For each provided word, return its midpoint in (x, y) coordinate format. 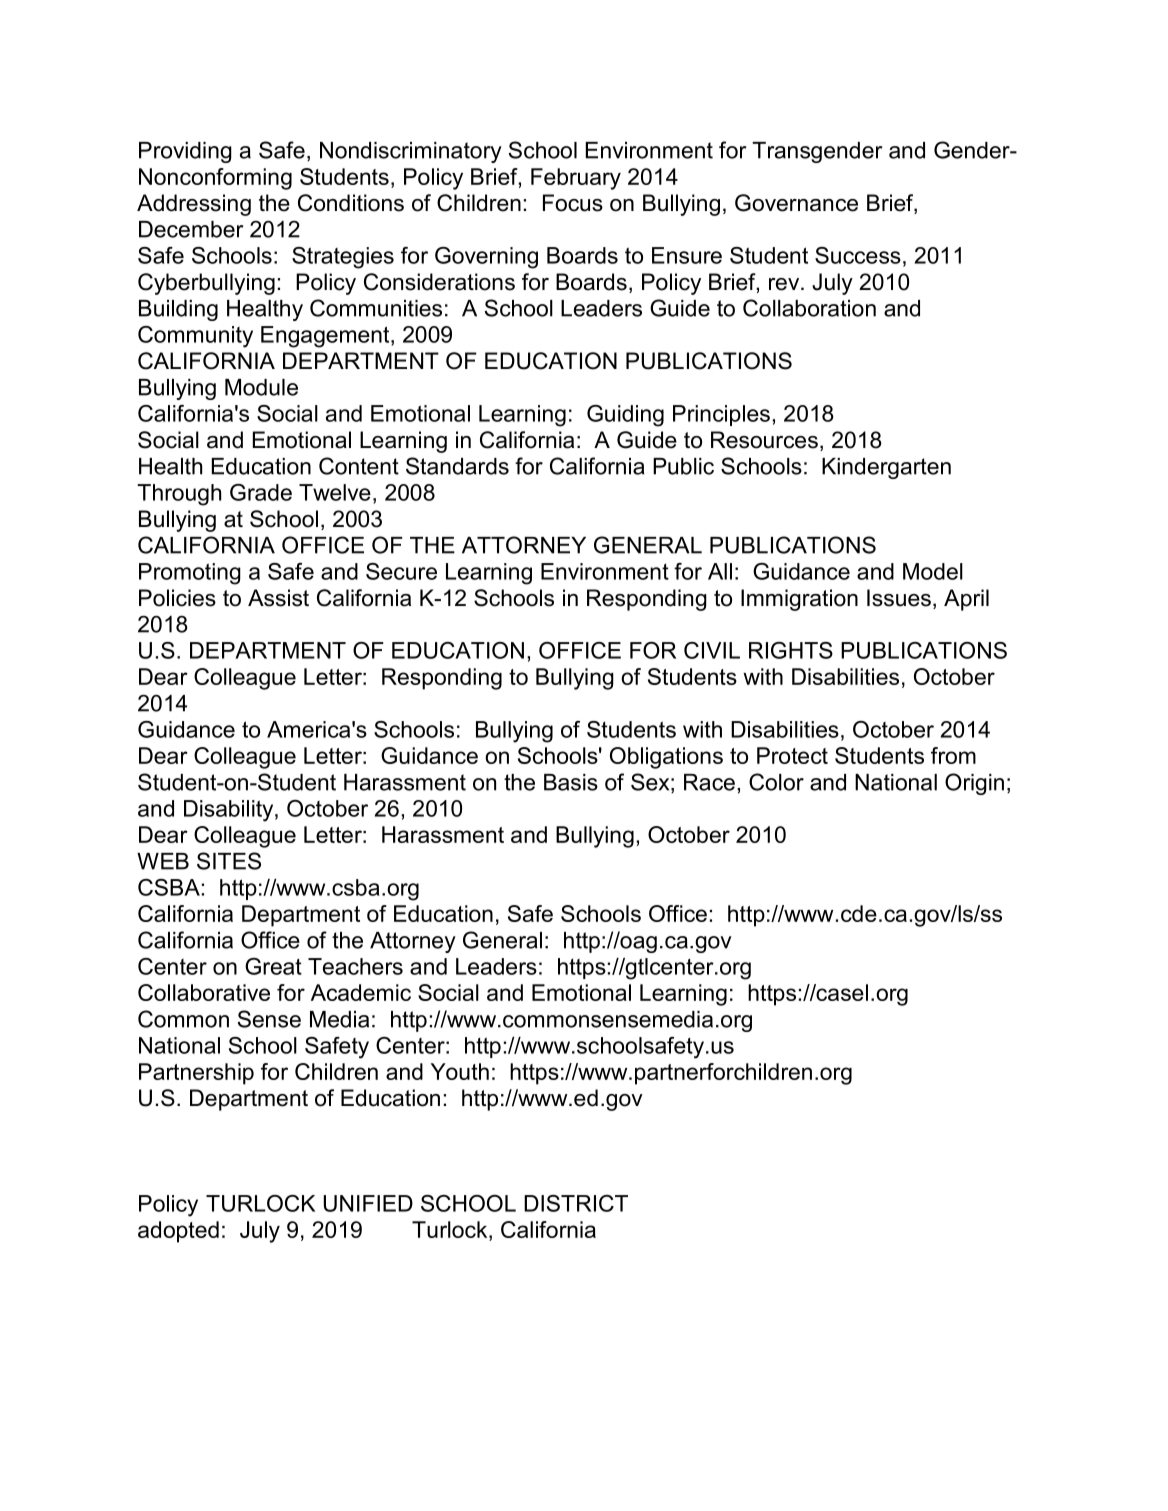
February (576, 179)
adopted (178, 1232)
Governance (796, 203)
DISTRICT (576, 1203)
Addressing (194, 205)
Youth (460, 1071)
